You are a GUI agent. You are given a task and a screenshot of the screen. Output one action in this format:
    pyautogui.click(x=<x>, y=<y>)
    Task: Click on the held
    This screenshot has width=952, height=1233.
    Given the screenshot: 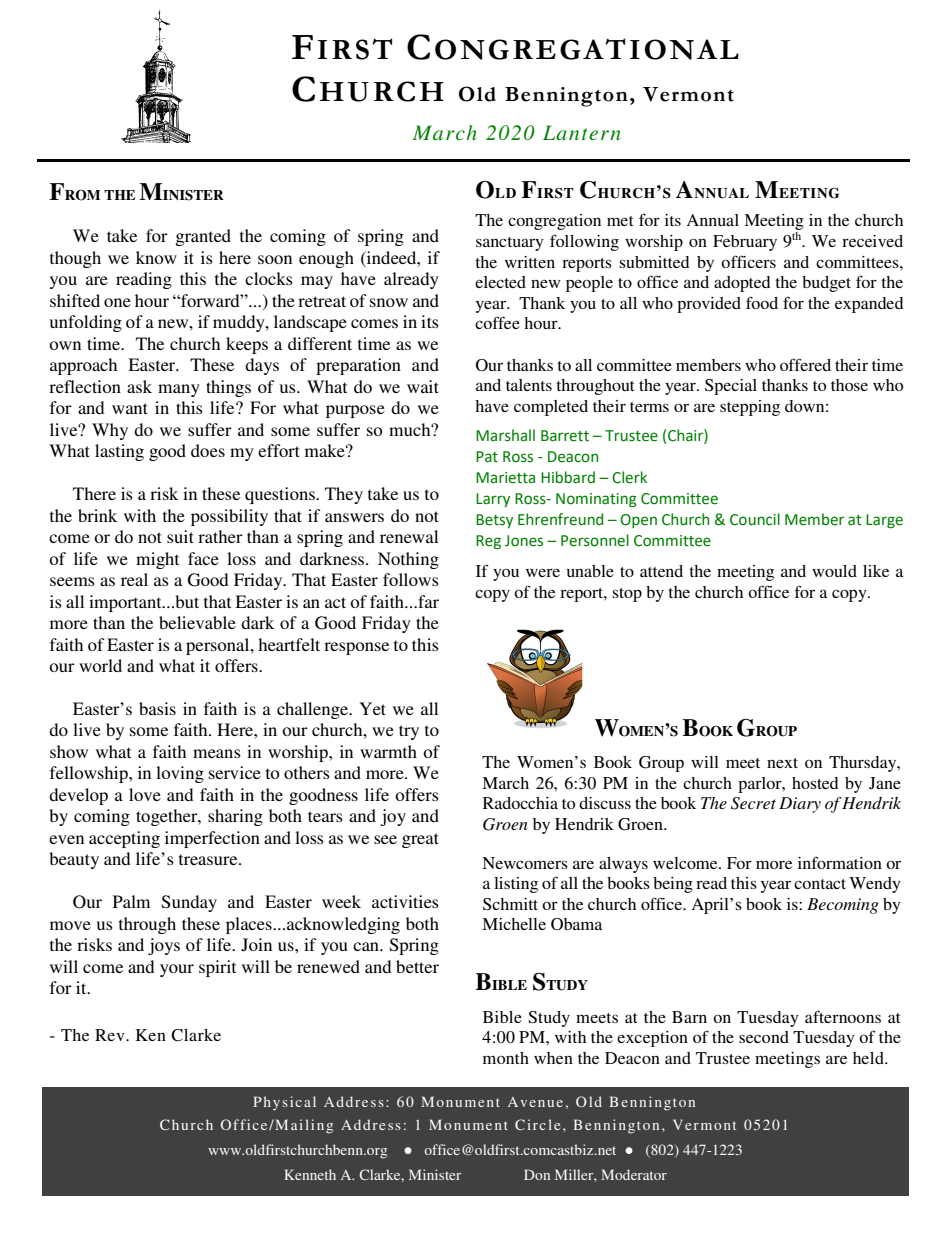 What is the action you would take?
    pyautogui.click(x=869, y=1058)
